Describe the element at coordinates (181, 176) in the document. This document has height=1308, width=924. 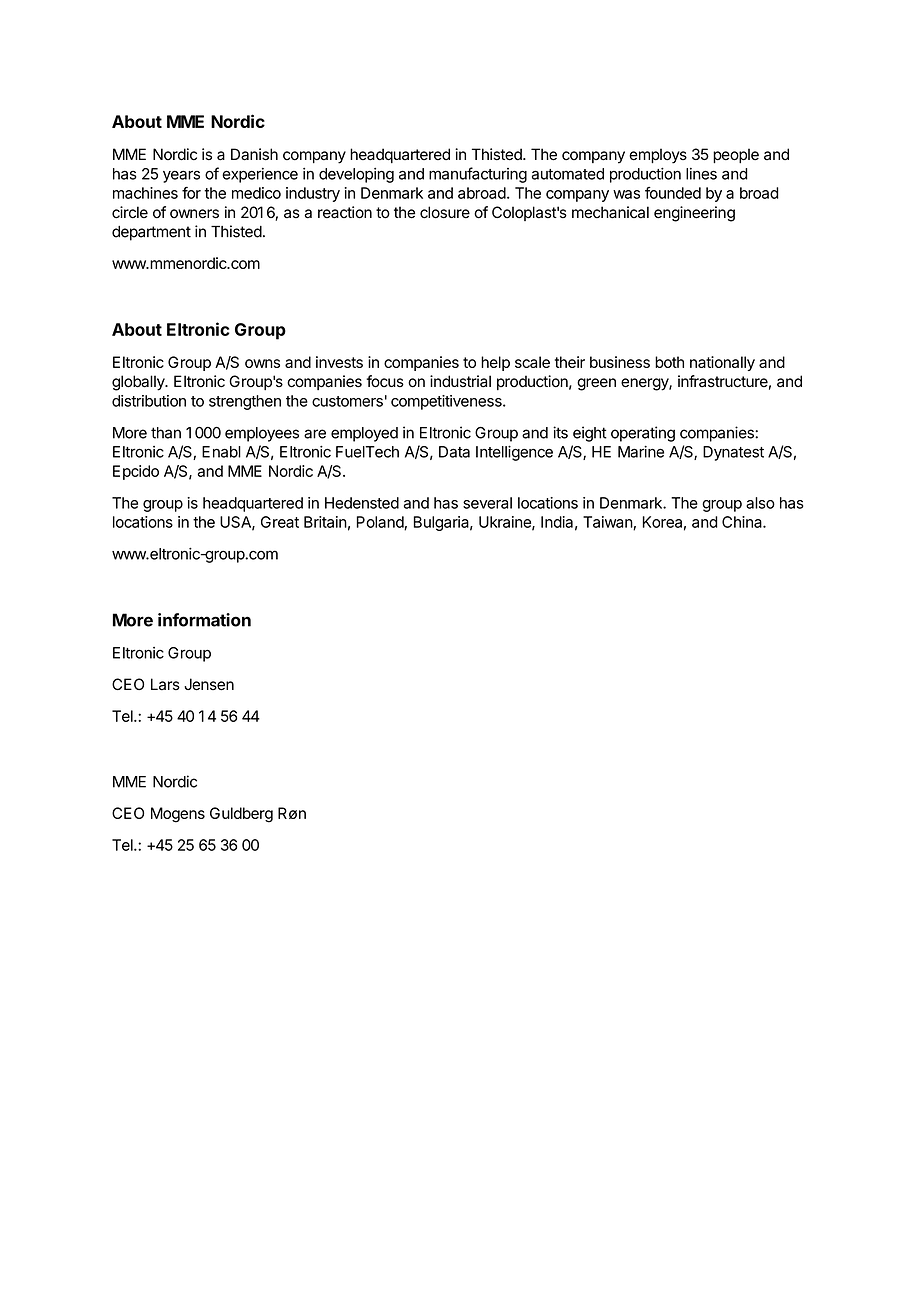
I see `years` at that location.
